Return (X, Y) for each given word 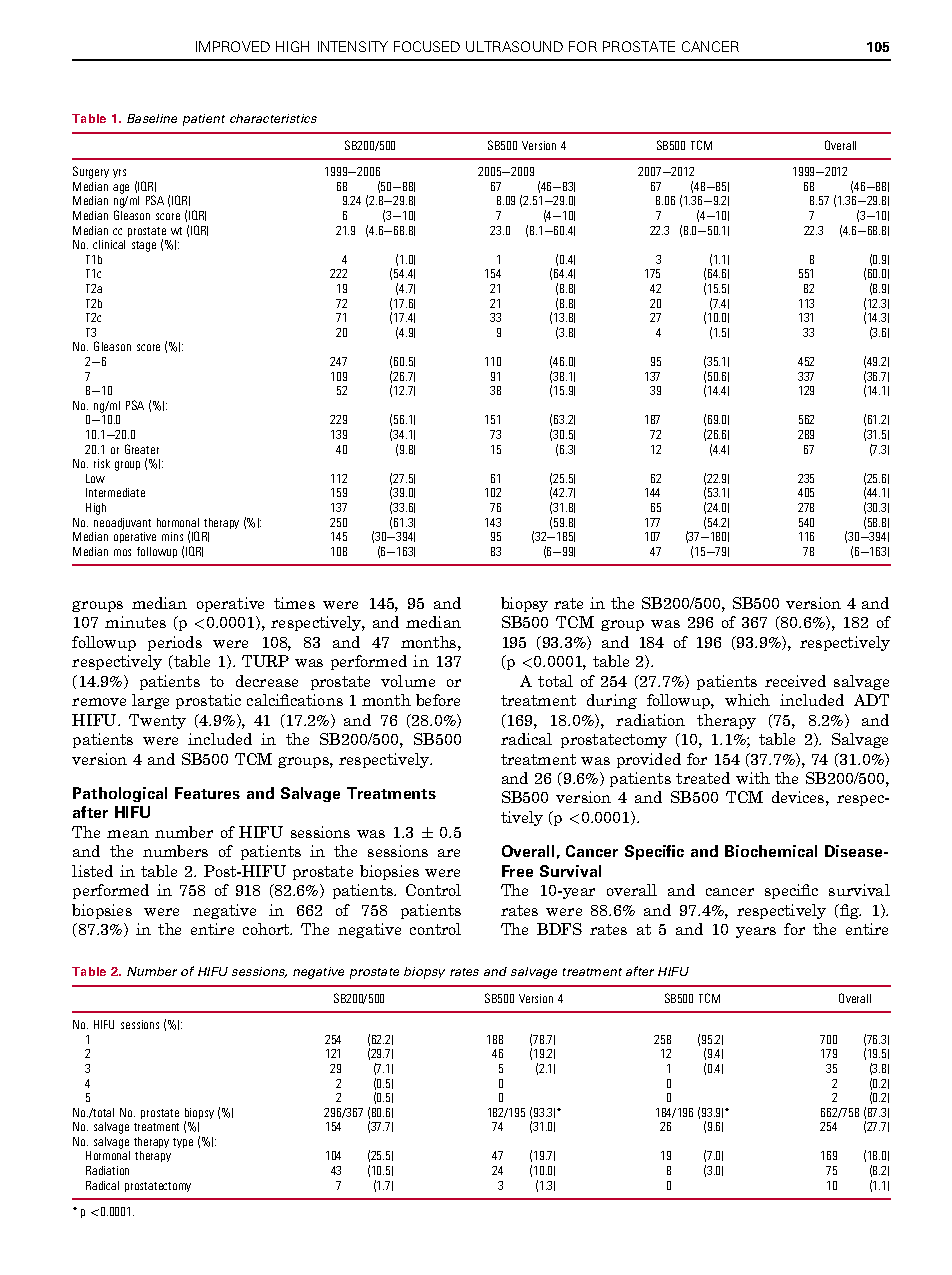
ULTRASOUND (514, 46)
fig (849, 911)
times (294, 603)
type (183, 1143)
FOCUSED (427, 46)
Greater (142, 449)
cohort (267, 929)
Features (207, 793)
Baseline (152, 118)
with (753, 778)
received (795, 681)
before (438, 700)
